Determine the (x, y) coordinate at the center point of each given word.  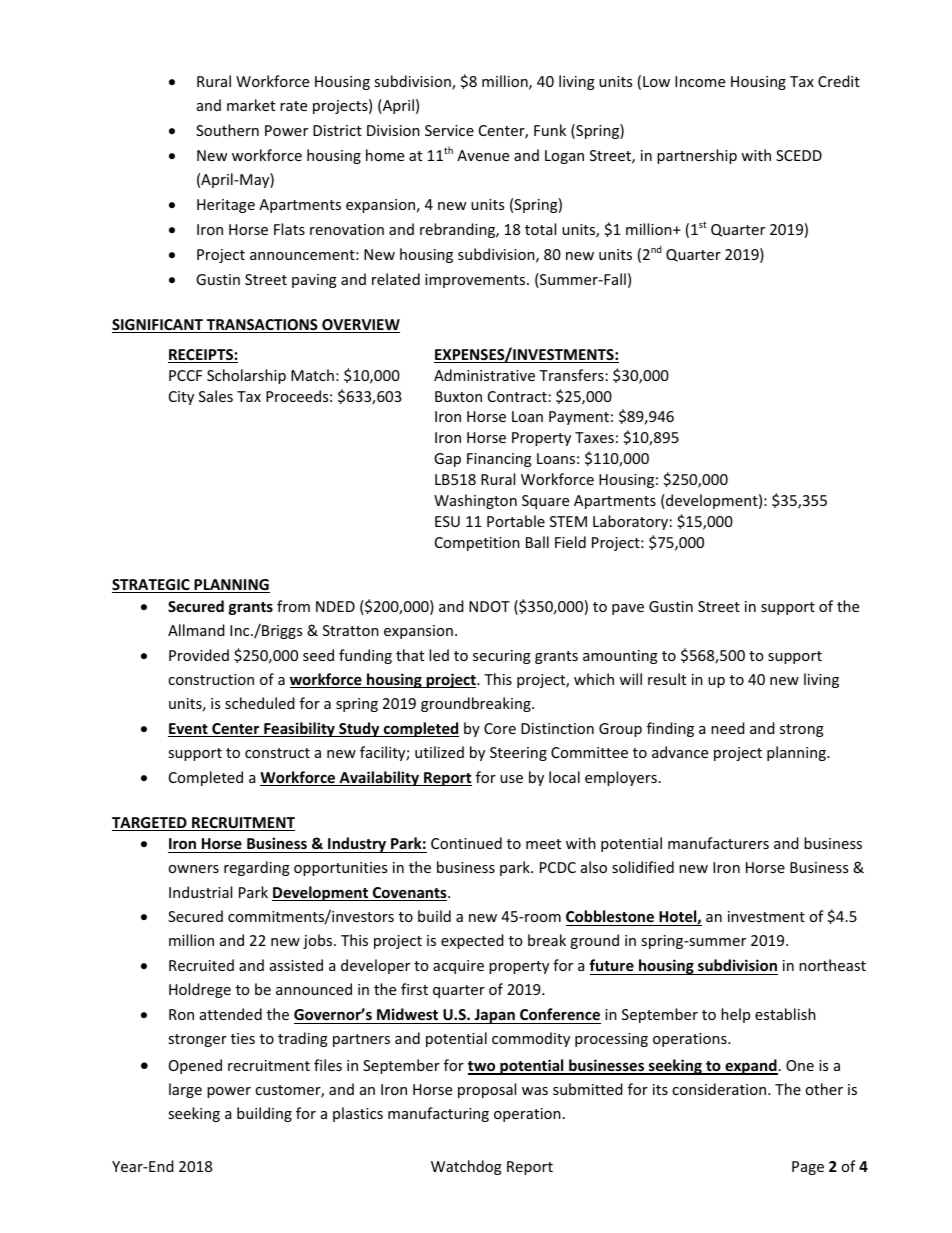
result (667, 679)
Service (449, 130)
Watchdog (466, 1167)
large (185, 1090)
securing (502, 657)
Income (700, 81)
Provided (199, 655)
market (251, 105)
